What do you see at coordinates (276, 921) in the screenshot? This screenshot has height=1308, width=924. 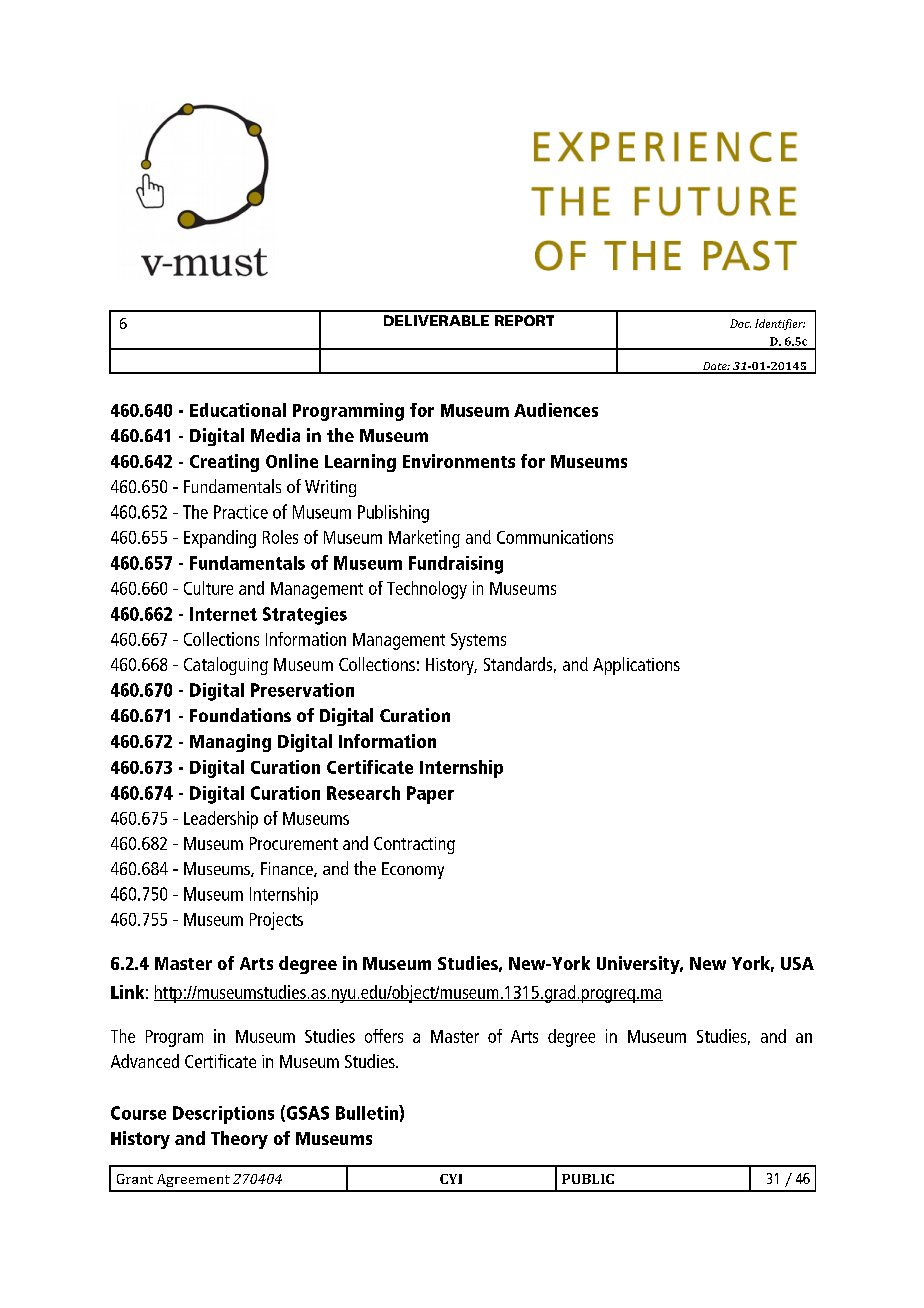 I see `Projects` at bounding box center [276, 921].
